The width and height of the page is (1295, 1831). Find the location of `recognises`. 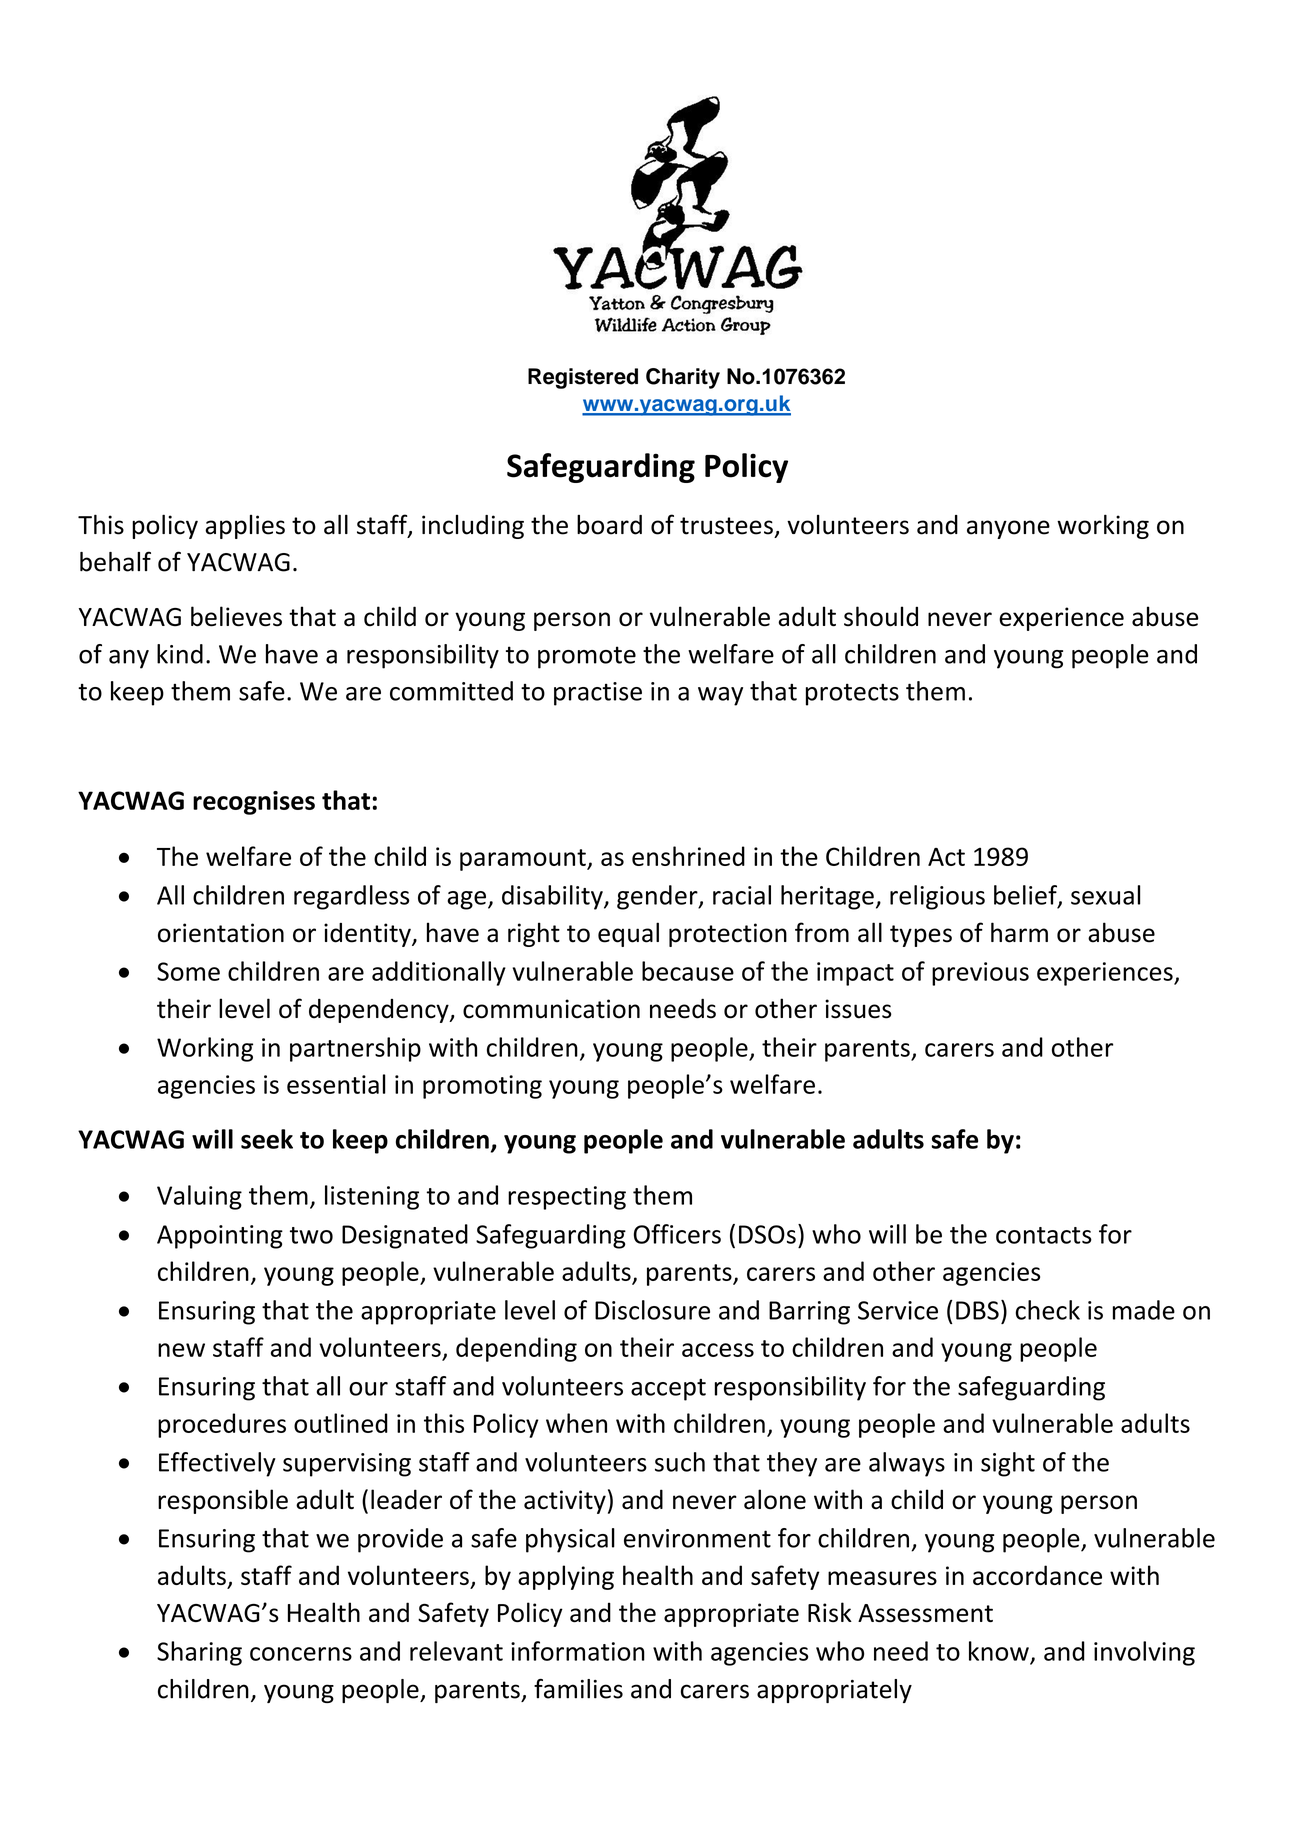

recognises is located at coordinates (254, 803).
